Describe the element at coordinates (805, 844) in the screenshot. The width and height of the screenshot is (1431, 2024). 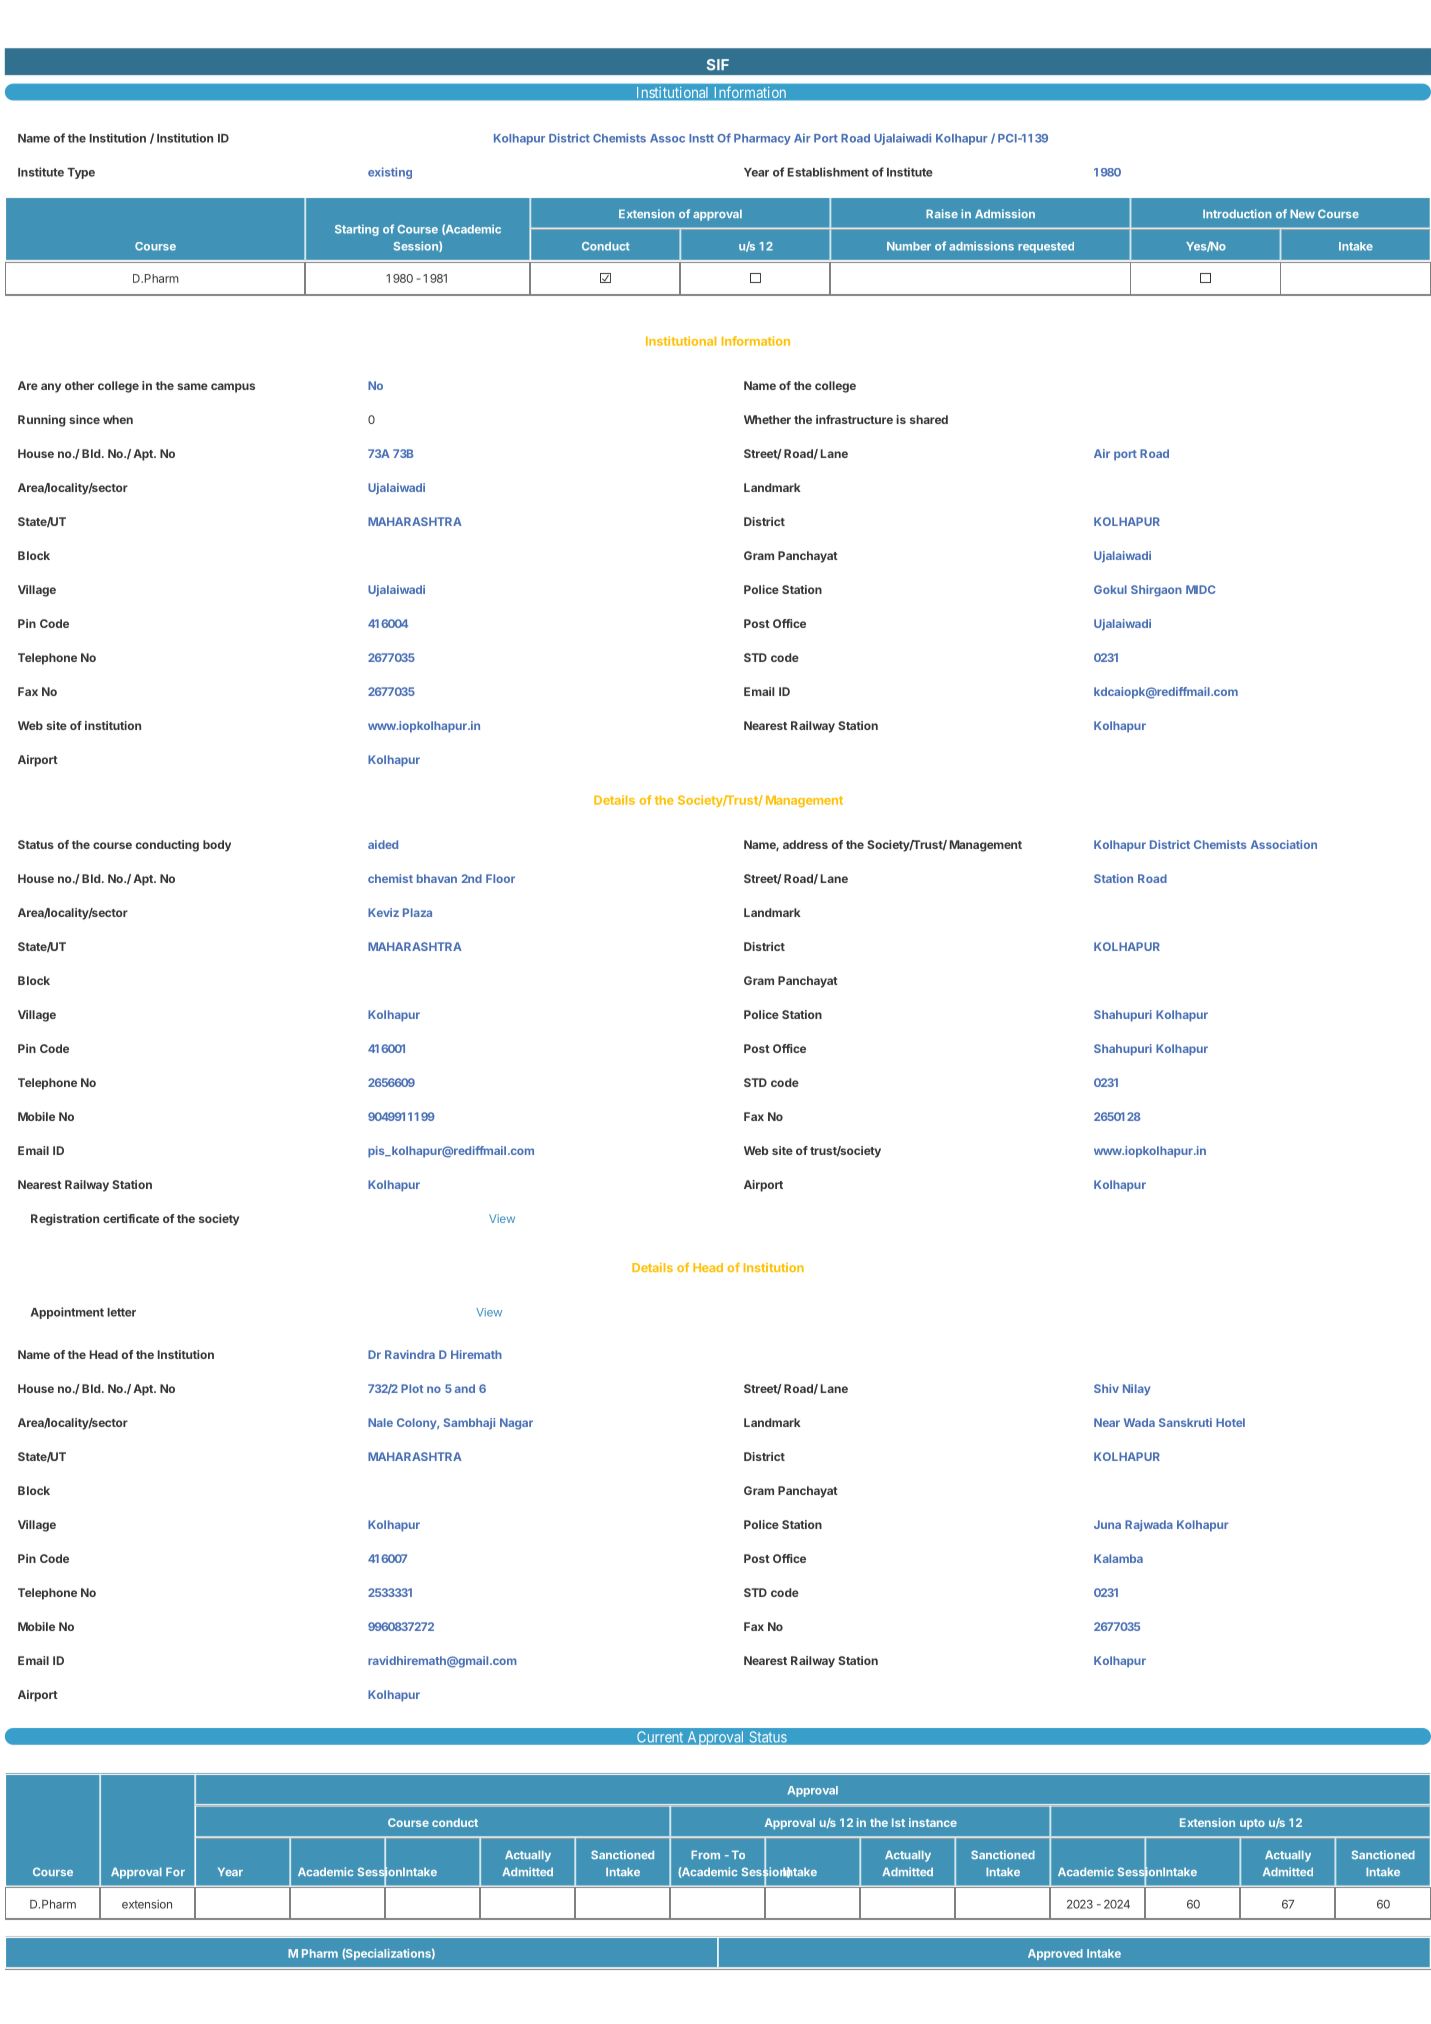
I see `address` at that location.
